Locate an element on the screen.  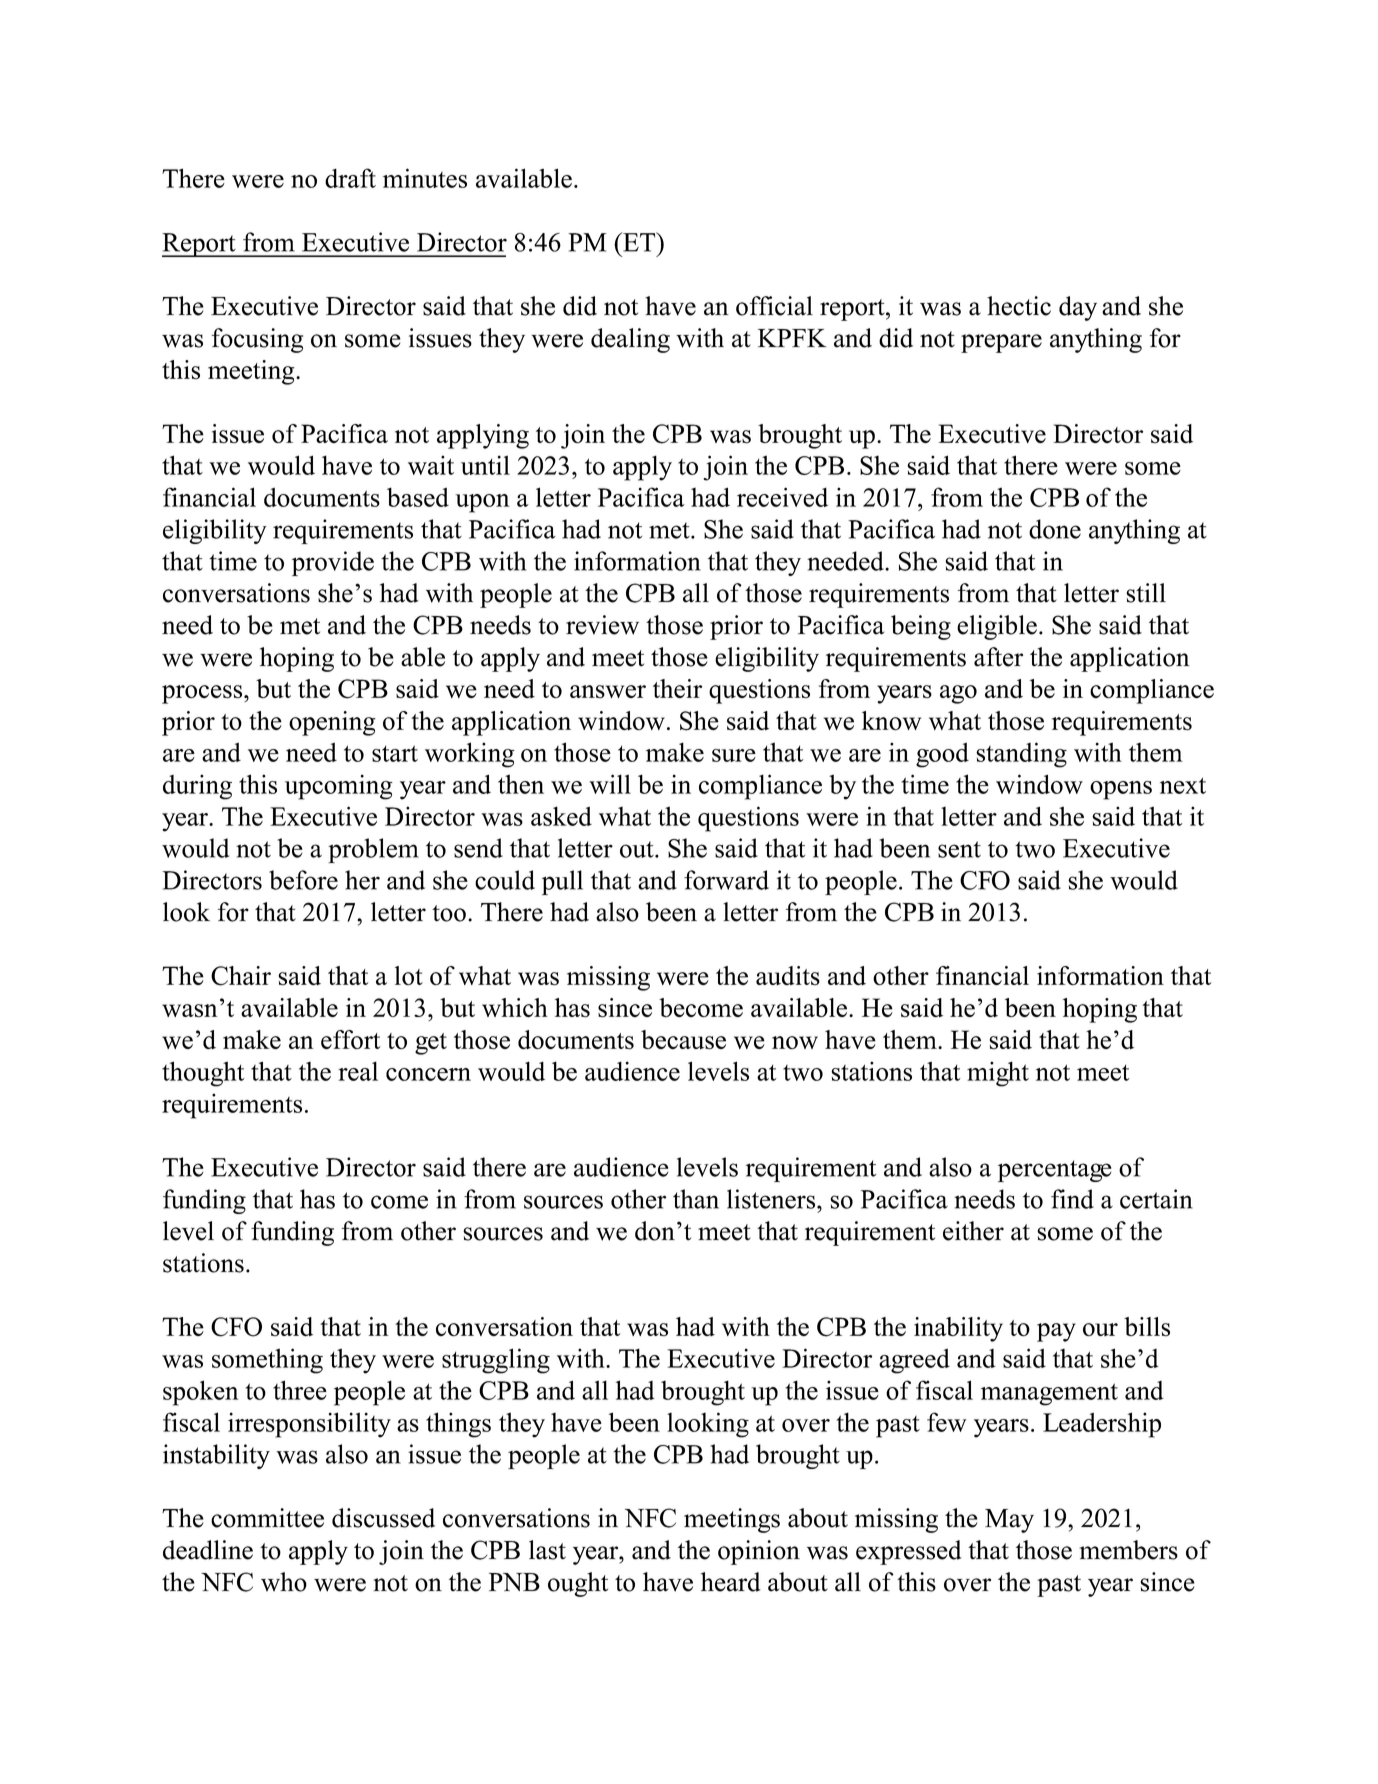
before is located at coordinates (303, 880).
